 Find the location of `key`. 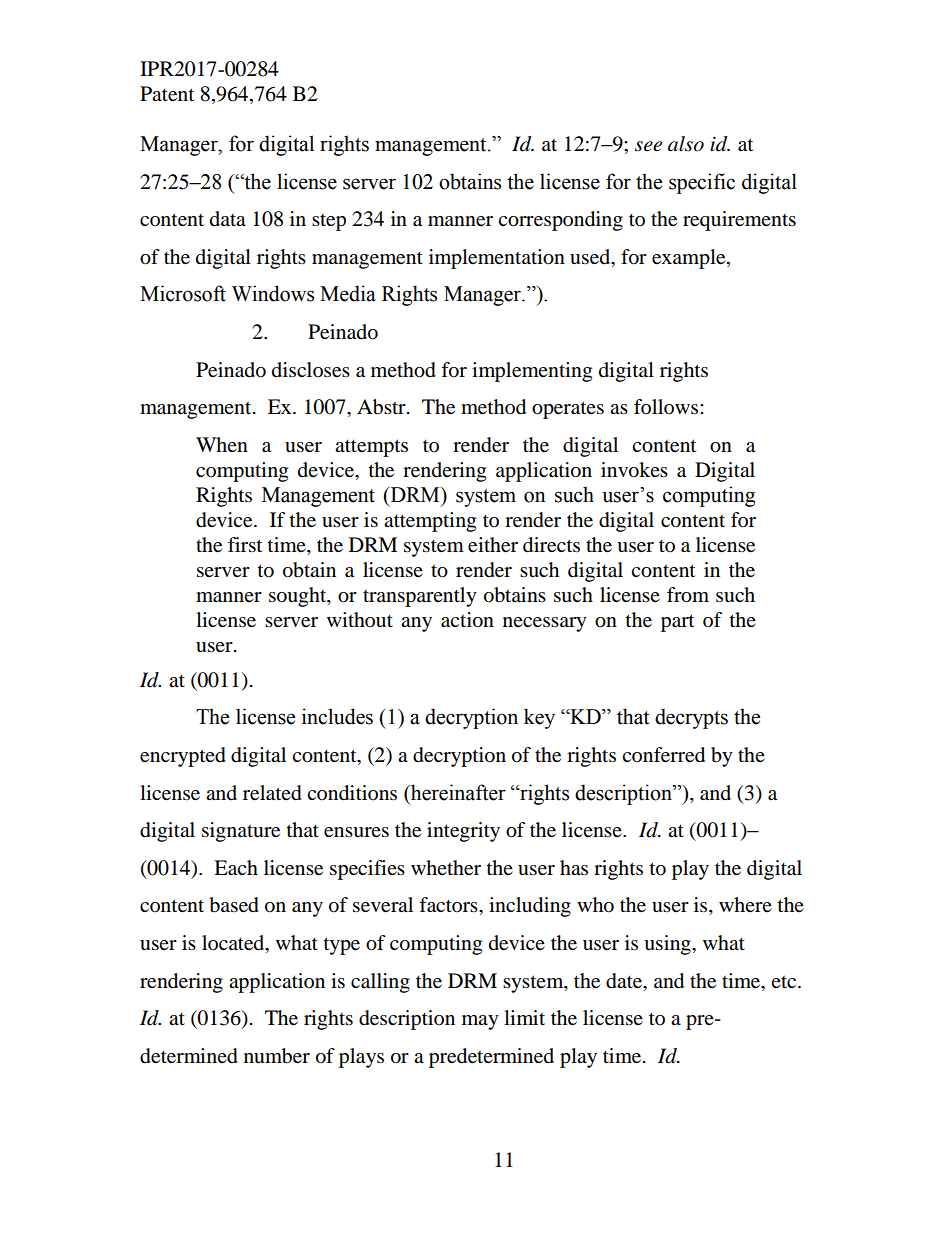

key is located at coordinates (539, 718).
